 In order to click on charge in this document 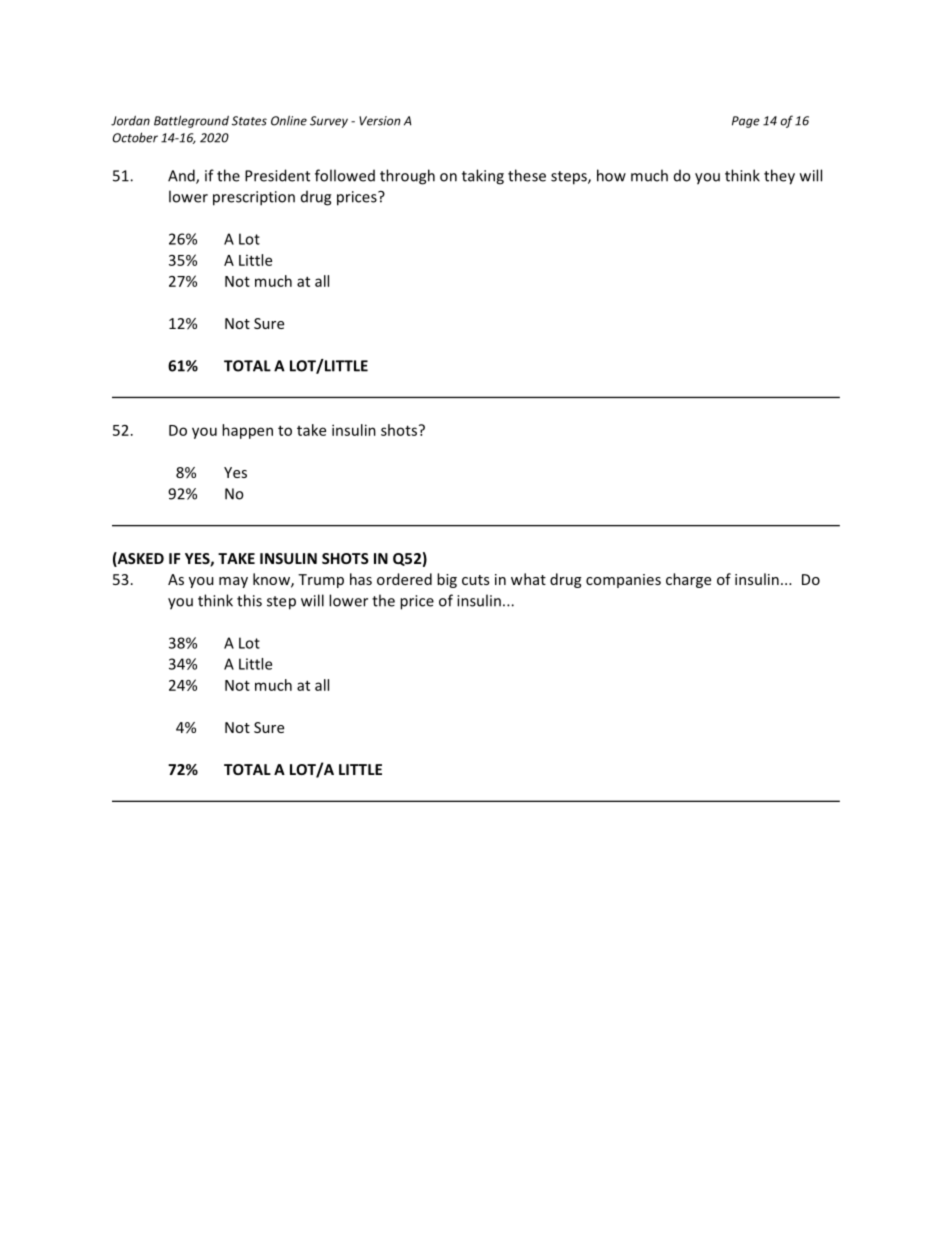, I will do `click(688, 580)`.
